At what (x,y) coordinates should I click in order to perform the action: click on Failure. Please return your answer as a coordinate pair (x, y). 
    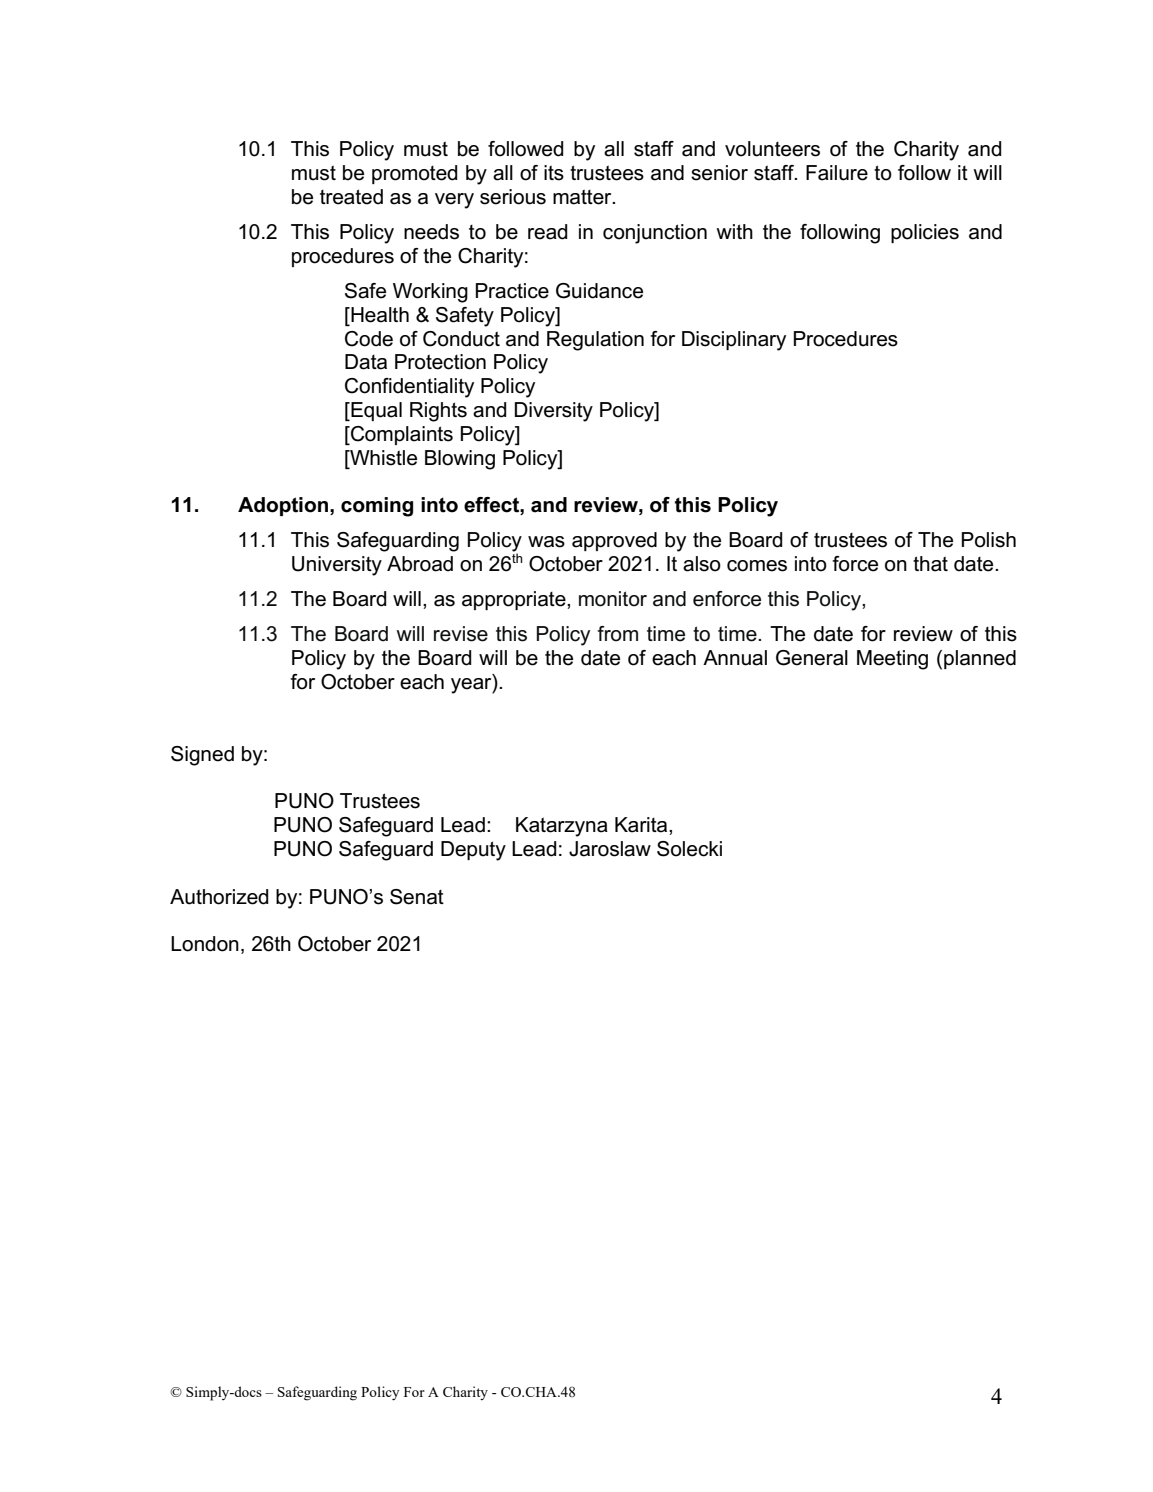
    Looking at the image, I should click on (837, 173).
